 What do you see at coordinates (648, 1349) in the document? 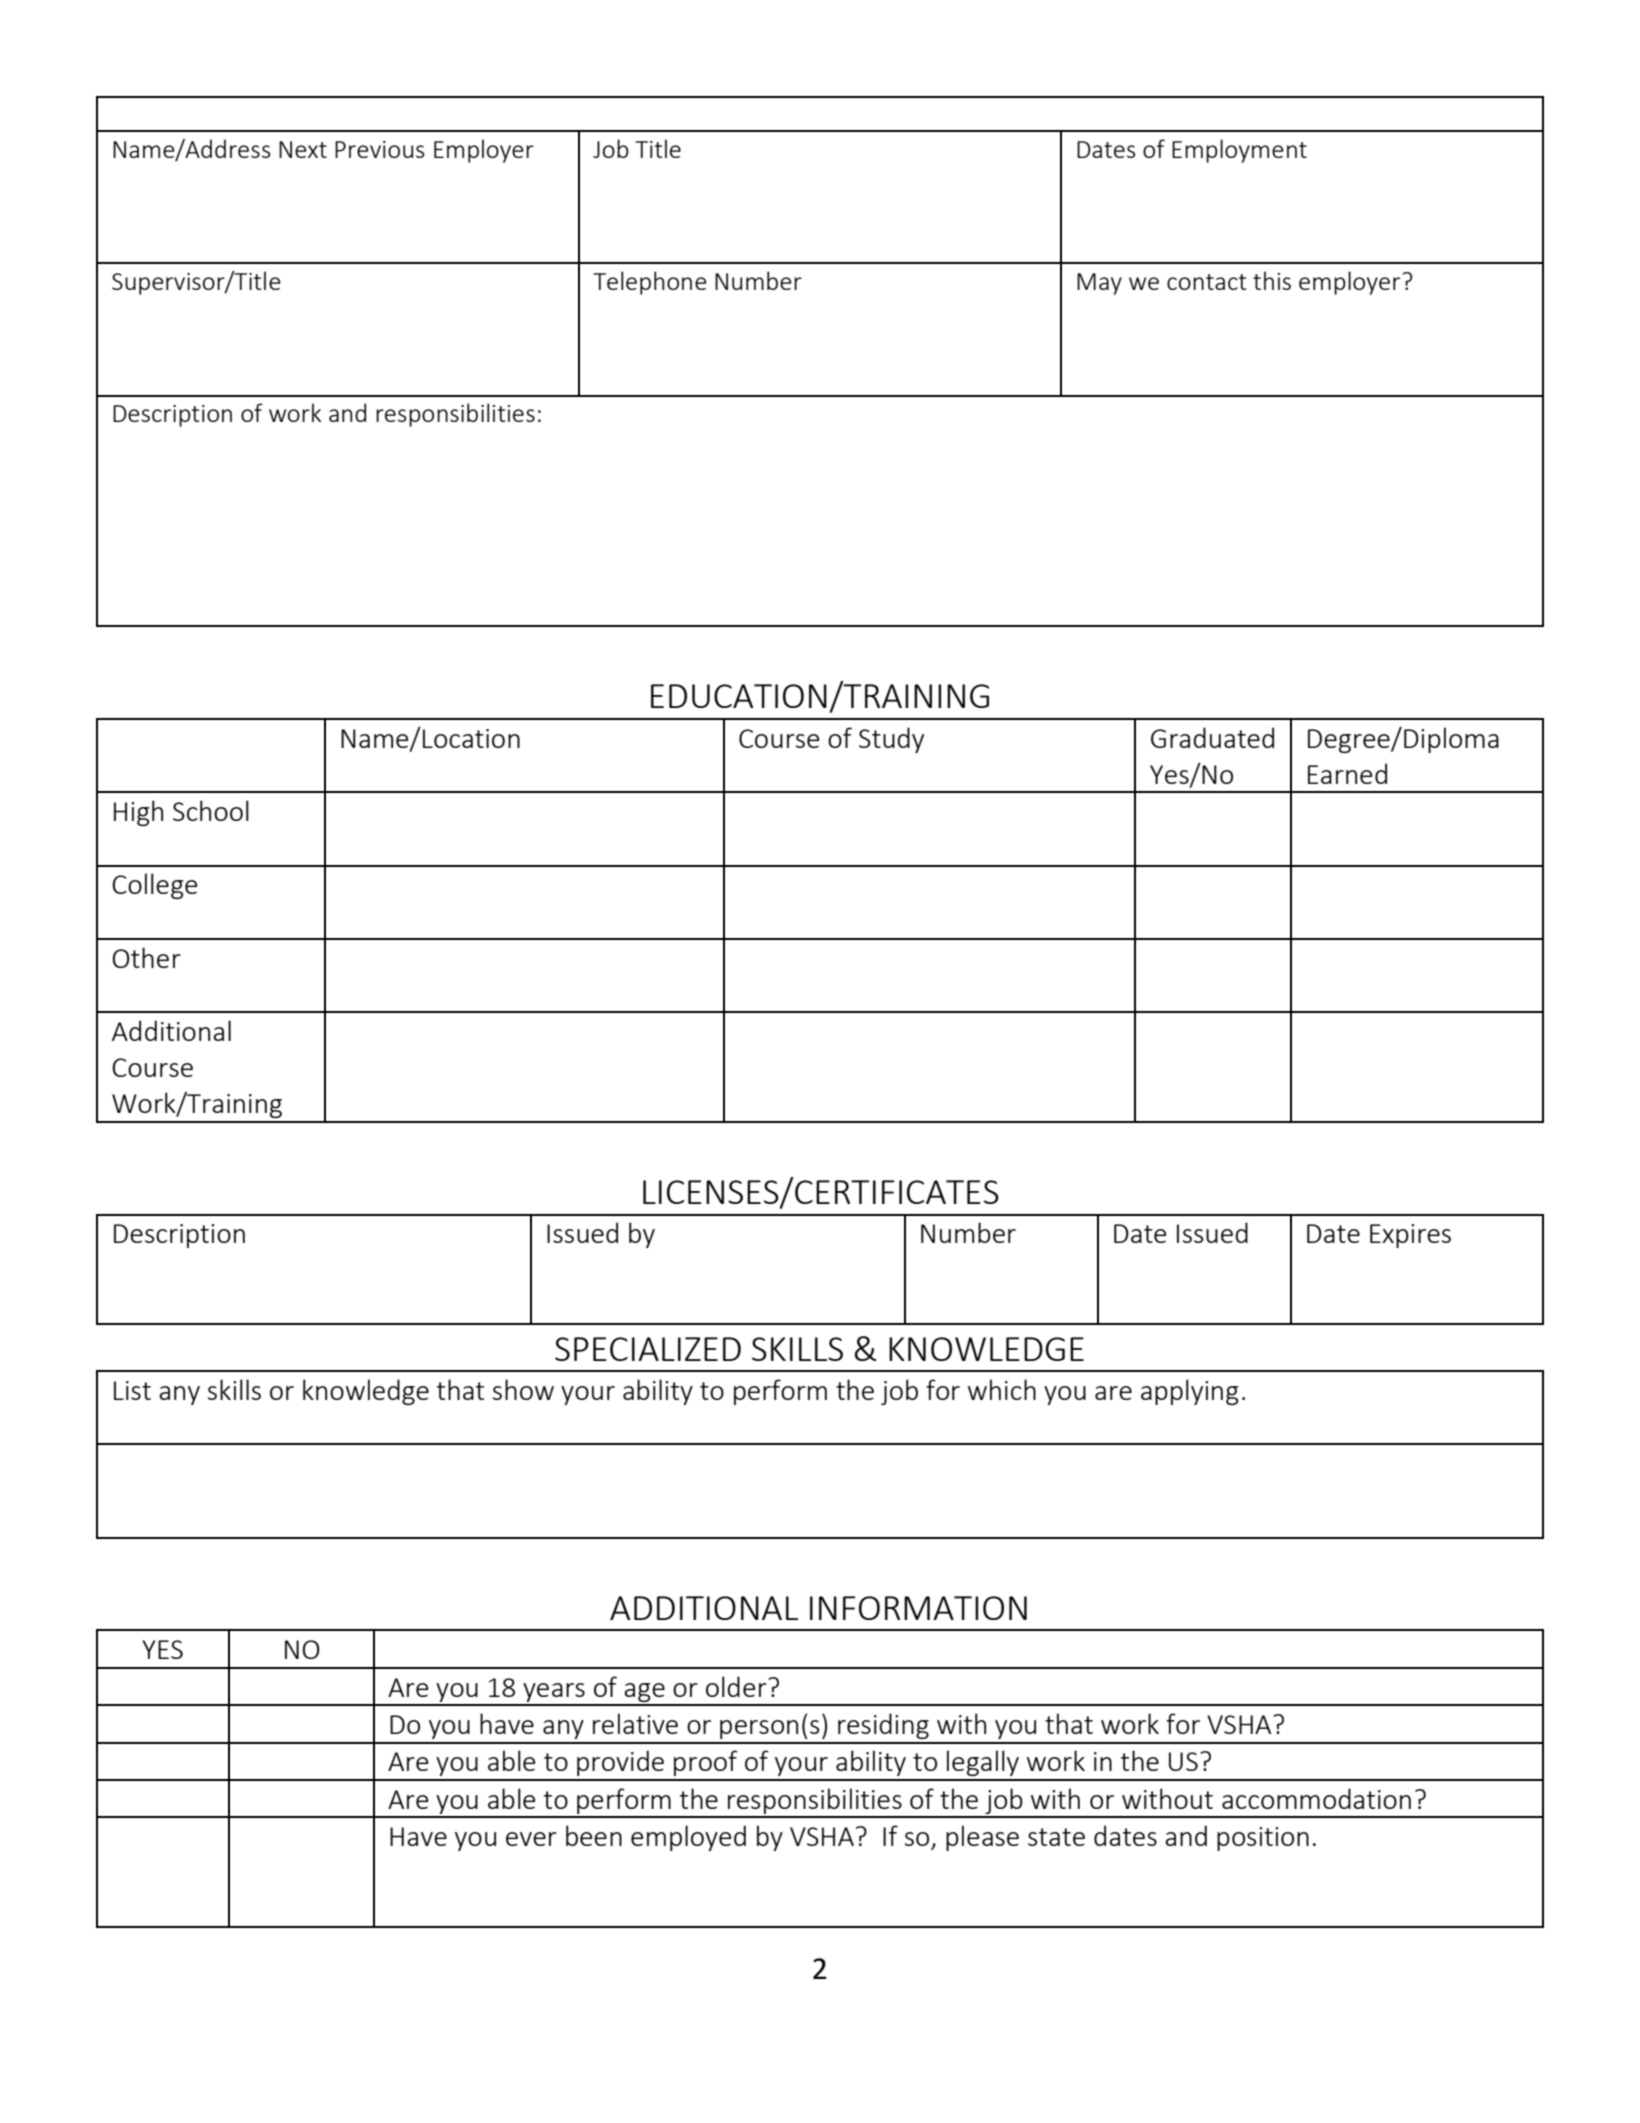
I see `SPECIALIZED` at bounding box center [648, 1349].
